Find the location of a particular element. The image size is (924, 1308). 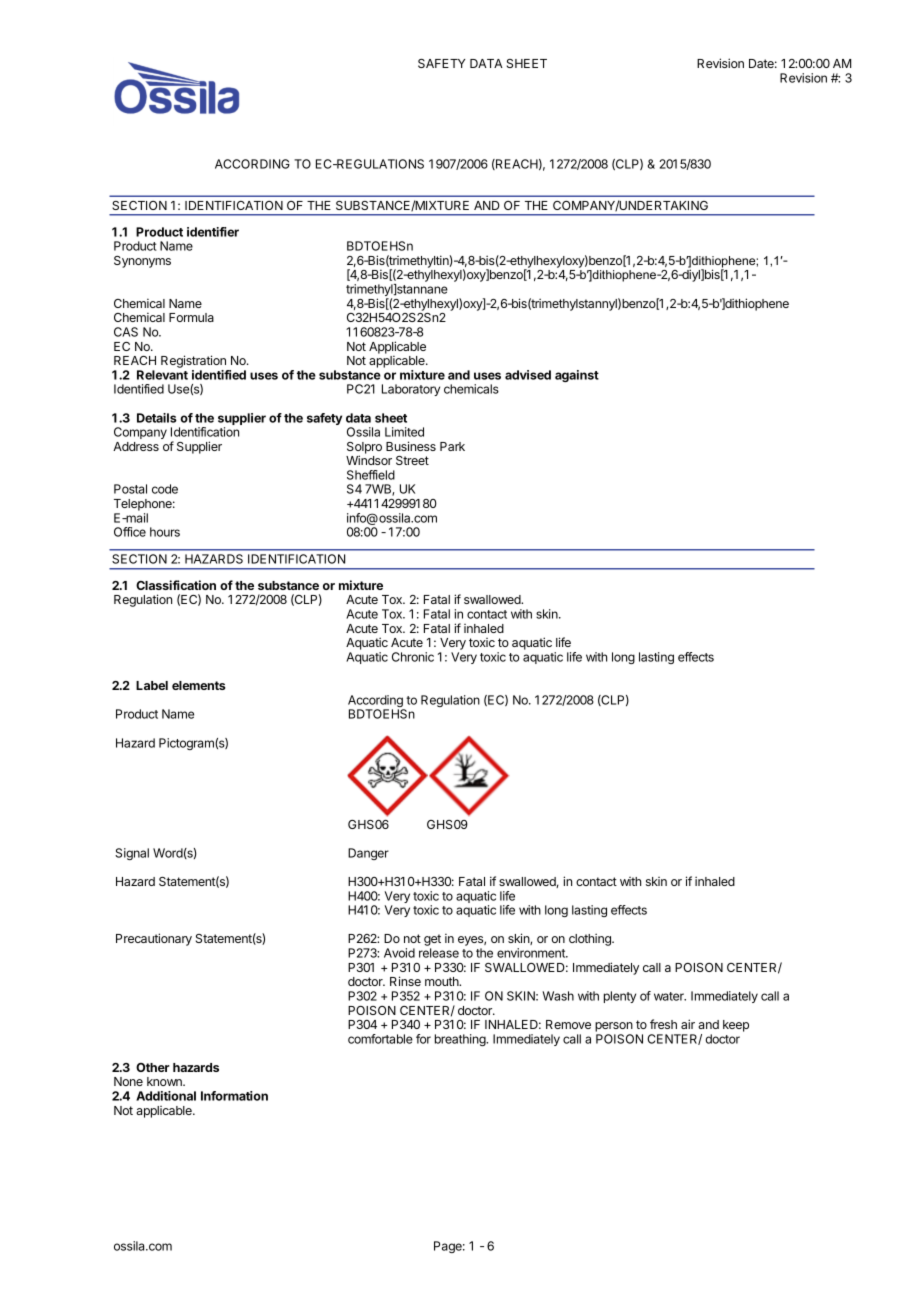

known is located at coordinates (165, 1081).
